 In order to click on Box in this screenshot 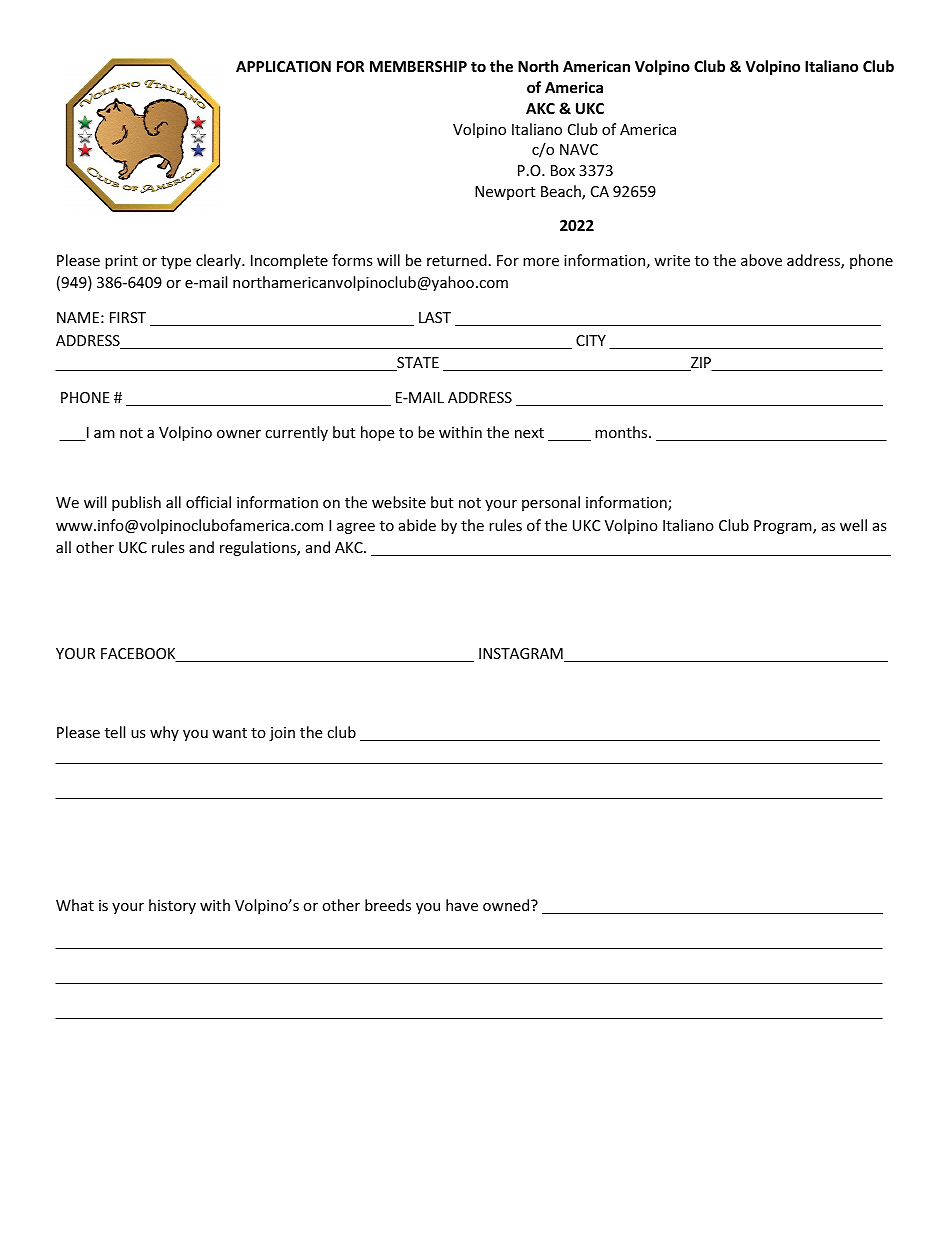, I will do `click(563, 170)`.
